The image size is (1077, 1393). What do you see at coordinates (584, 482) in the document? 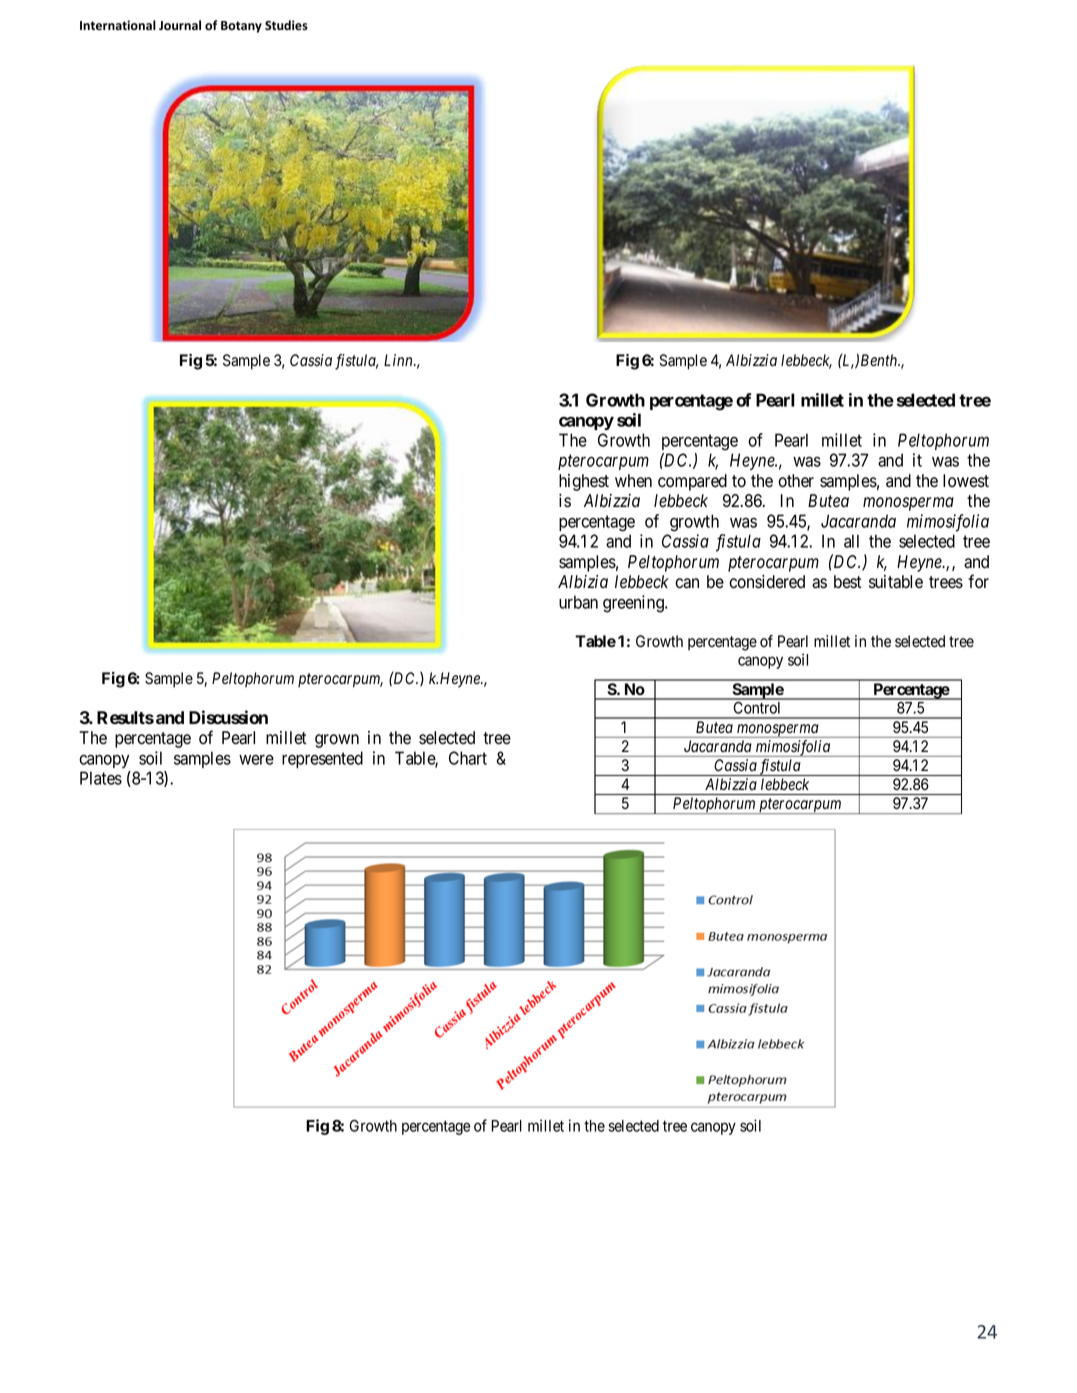
I see `highest` at bounding box center [584, 482].
